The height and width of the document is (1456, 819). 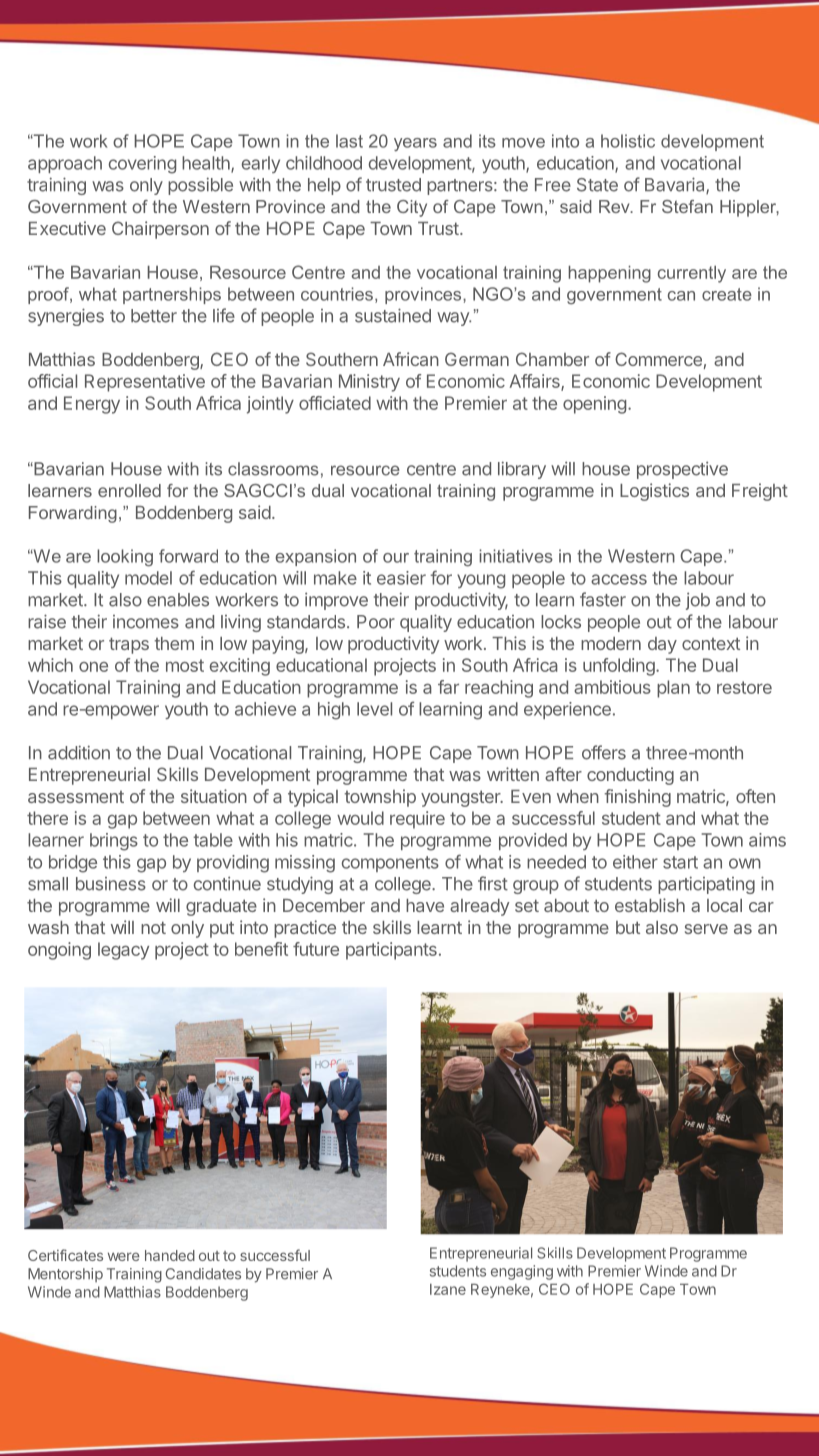 I want to click on years, so click(x=415, y=144).
